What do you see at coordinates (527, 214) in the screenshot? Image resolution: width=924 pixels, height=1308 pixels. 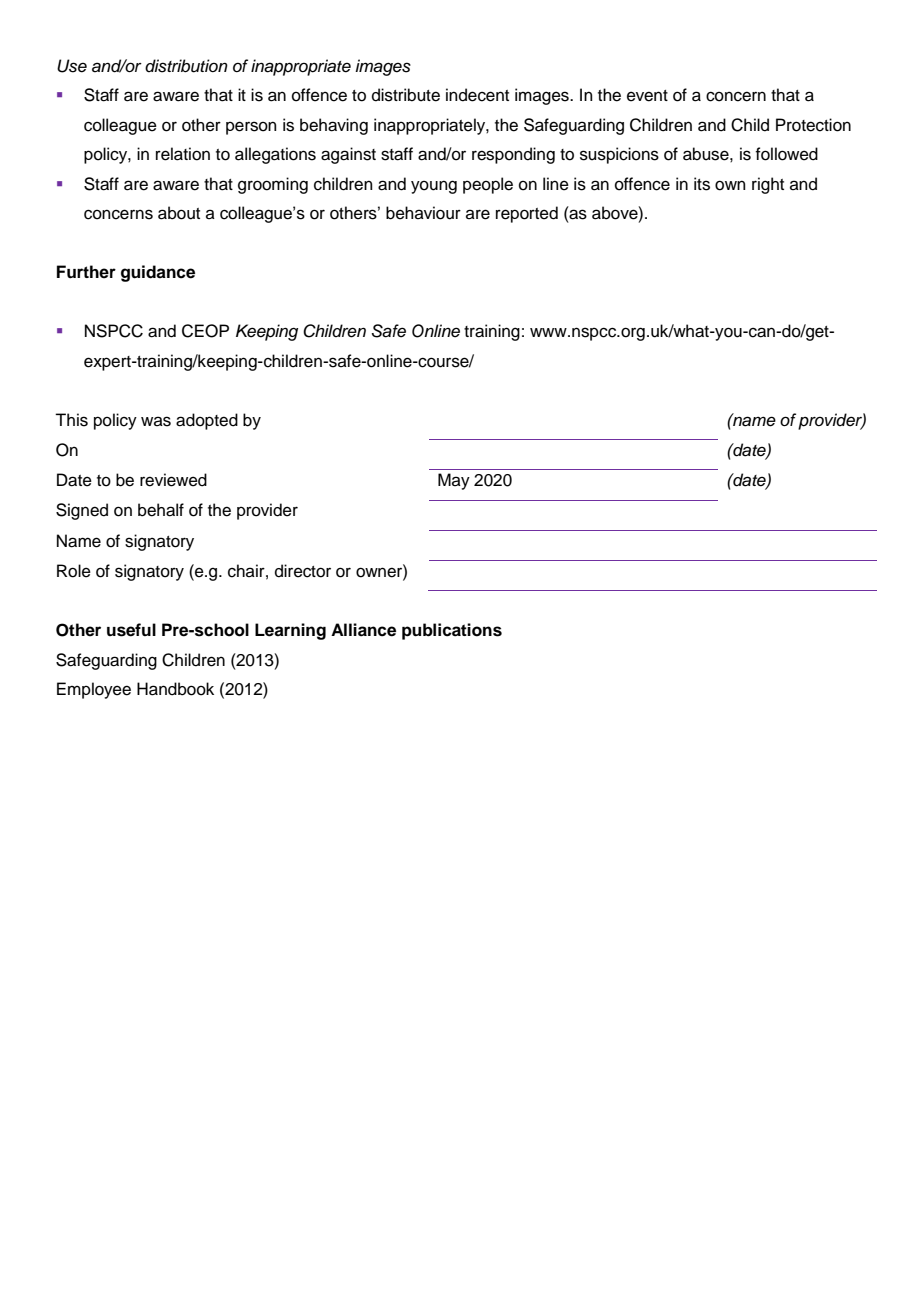 I see `reported` at bounding box center [527, 214].
